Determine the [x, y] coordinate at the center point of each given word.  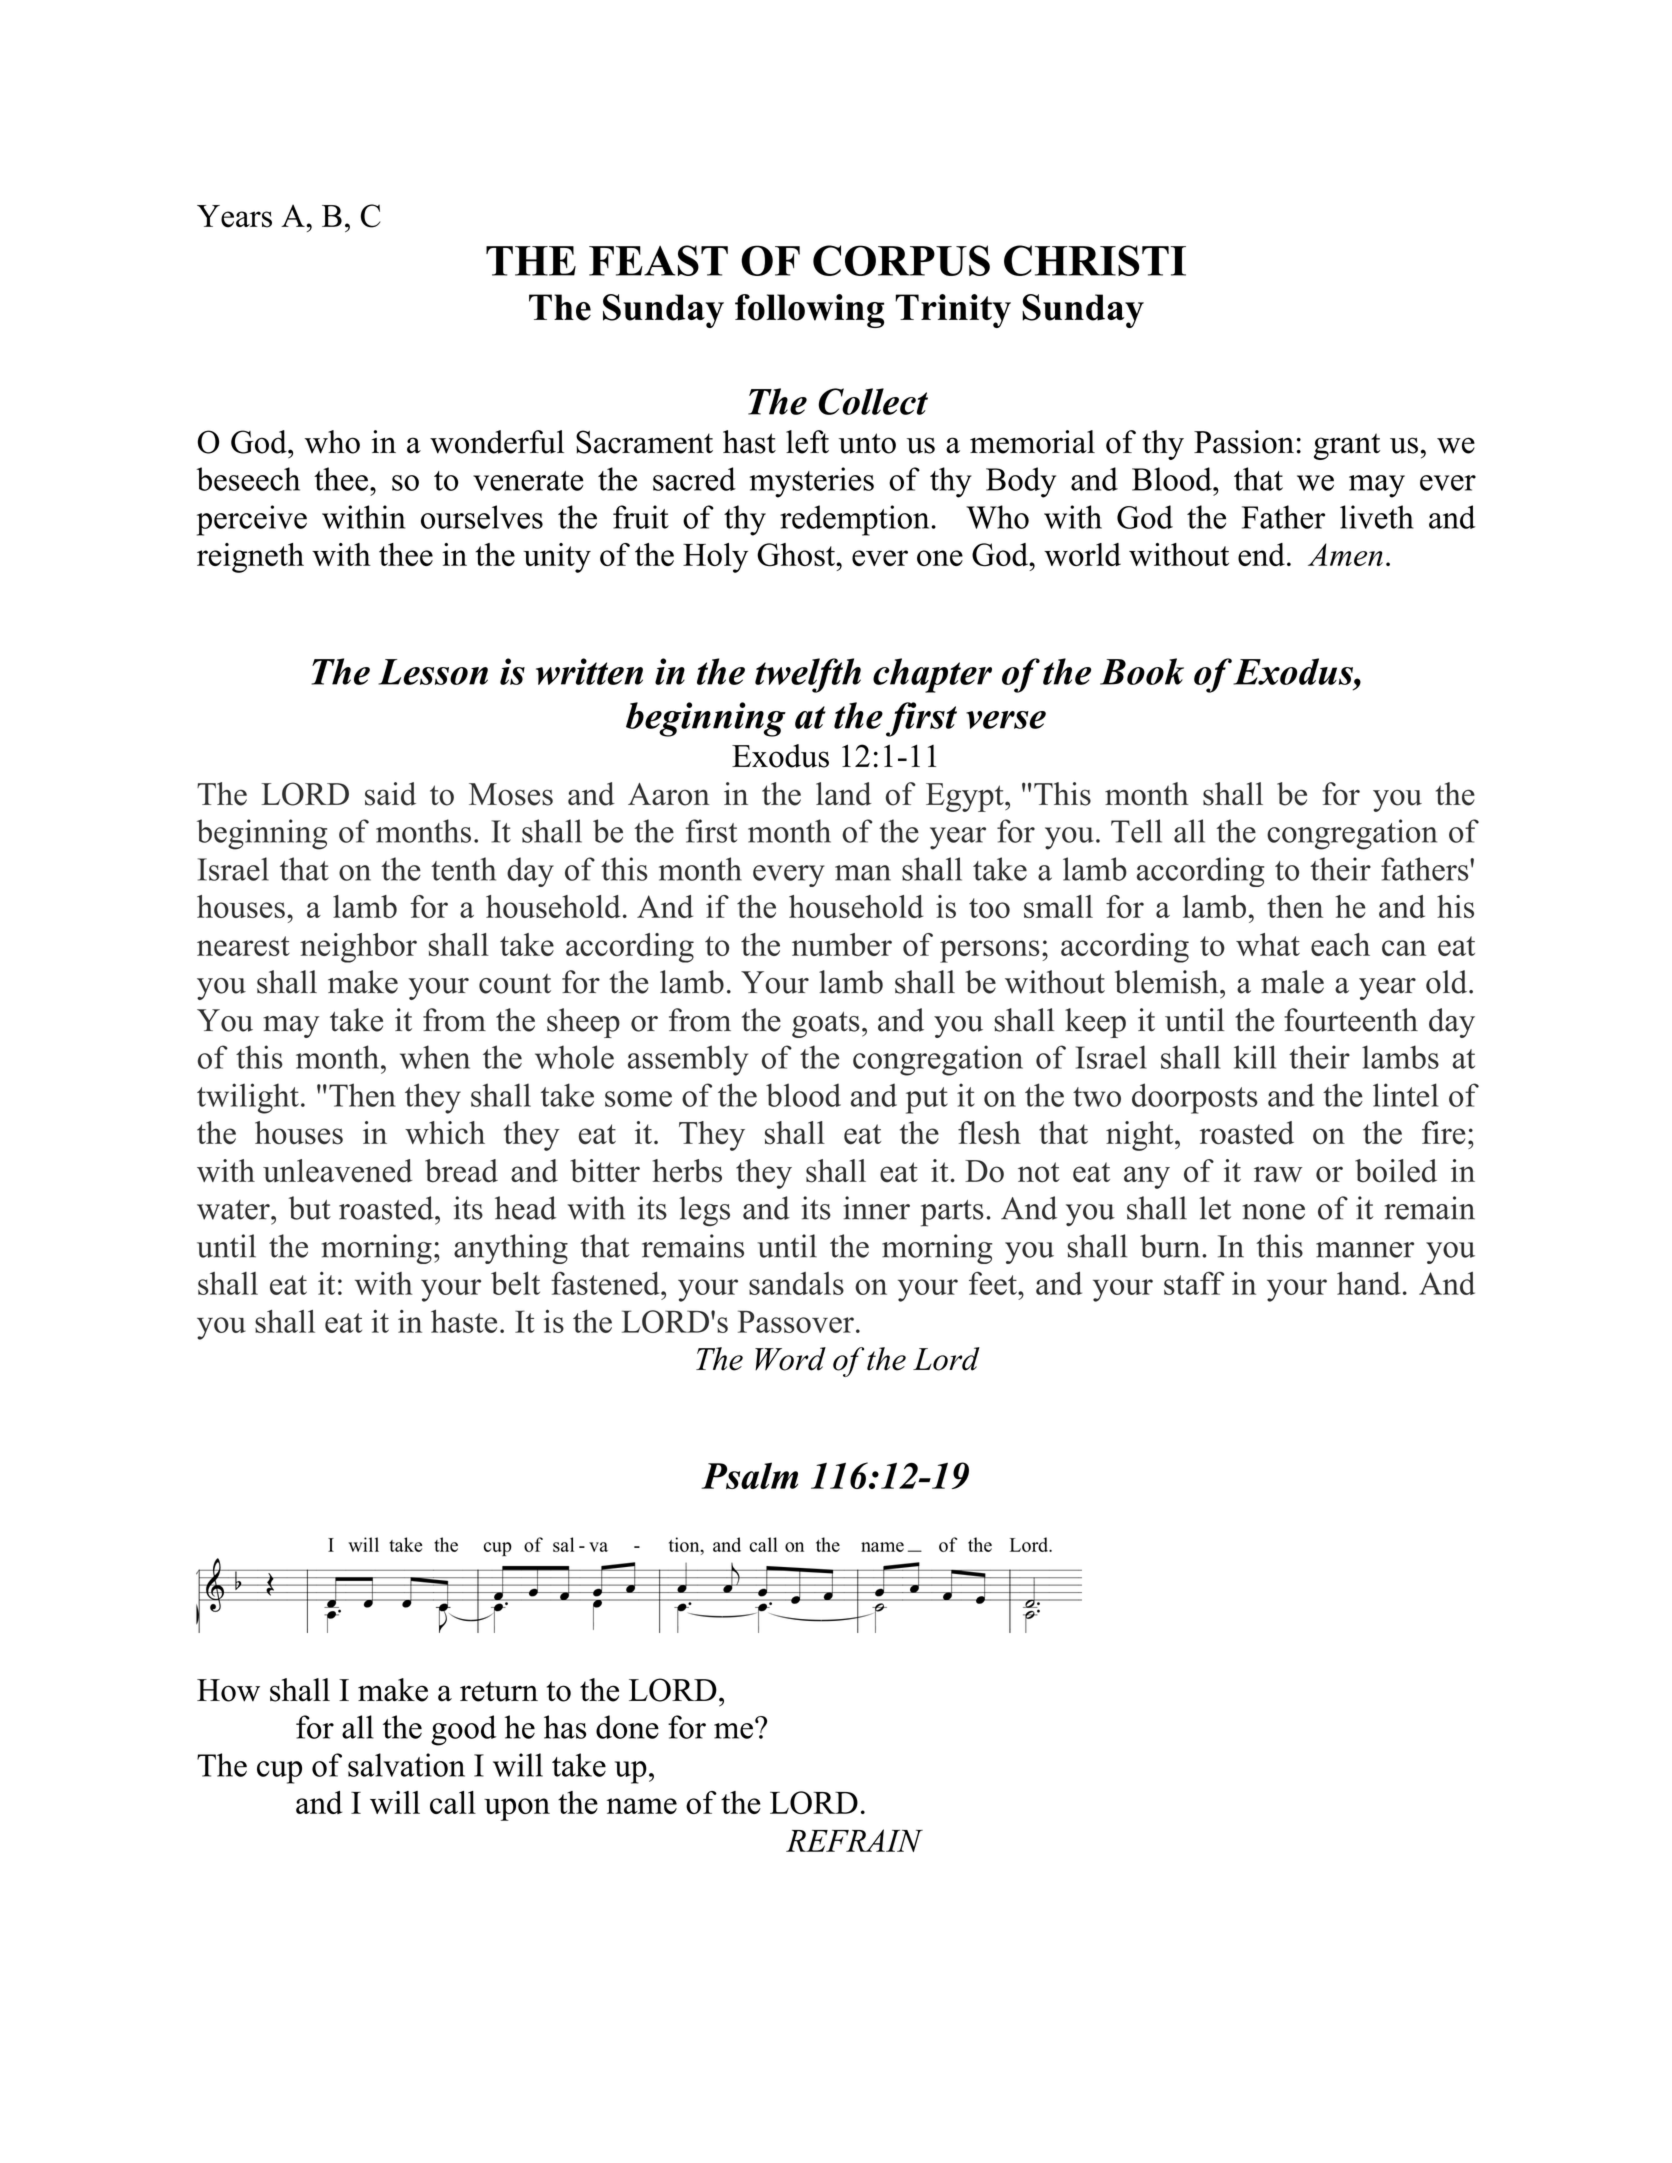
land [844, 794]
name [642, 1806]
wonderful [497, 442]
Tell [1136, 831]
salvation [406, 1765]
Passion [1244, 442]
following [809, 311]
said [390, 794]
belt [515, 1283]
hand [1368, 1283]
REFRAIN [854, 1840]
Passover [796, 1321]
